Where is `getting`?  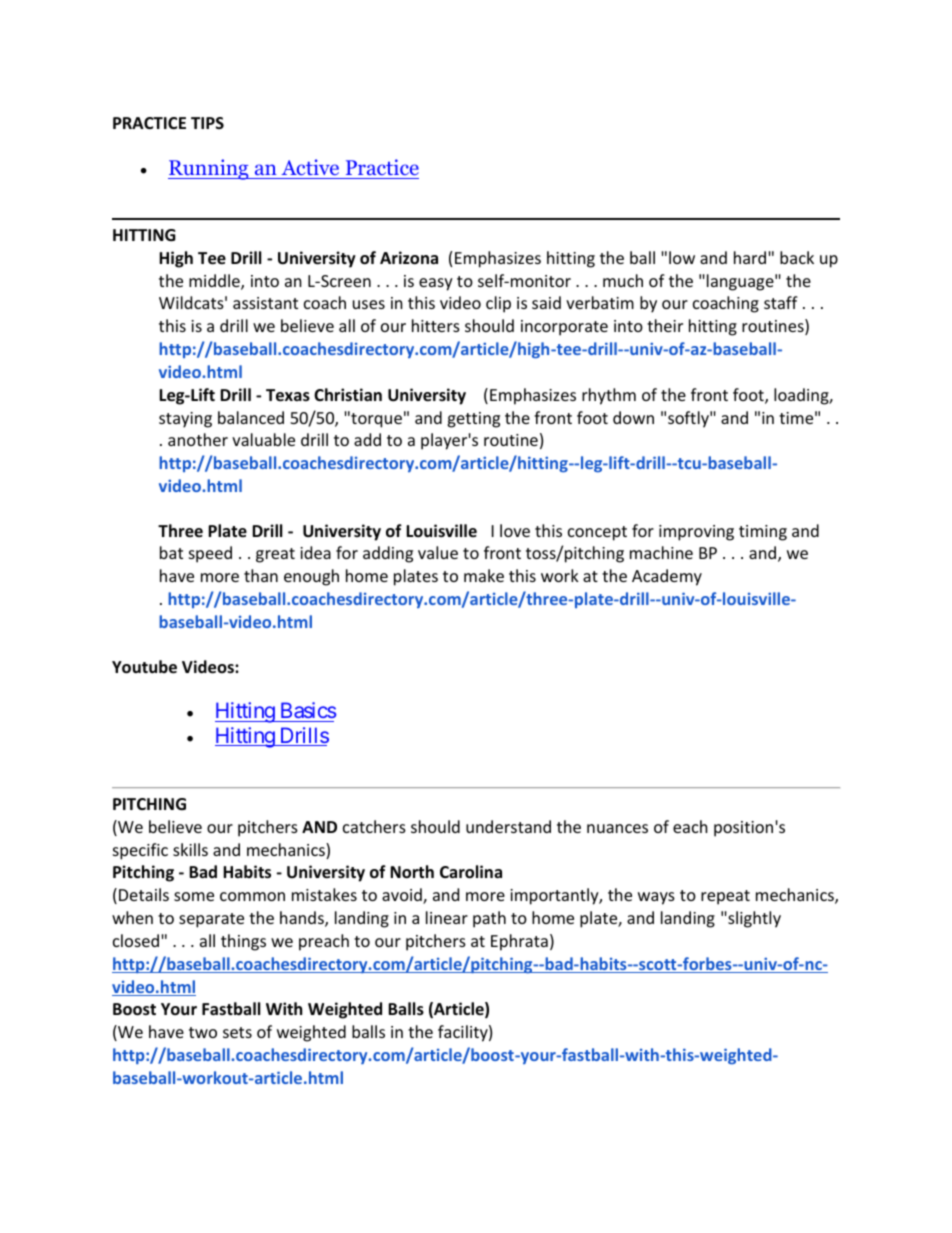
getting is located at coordinates (473, 420).
